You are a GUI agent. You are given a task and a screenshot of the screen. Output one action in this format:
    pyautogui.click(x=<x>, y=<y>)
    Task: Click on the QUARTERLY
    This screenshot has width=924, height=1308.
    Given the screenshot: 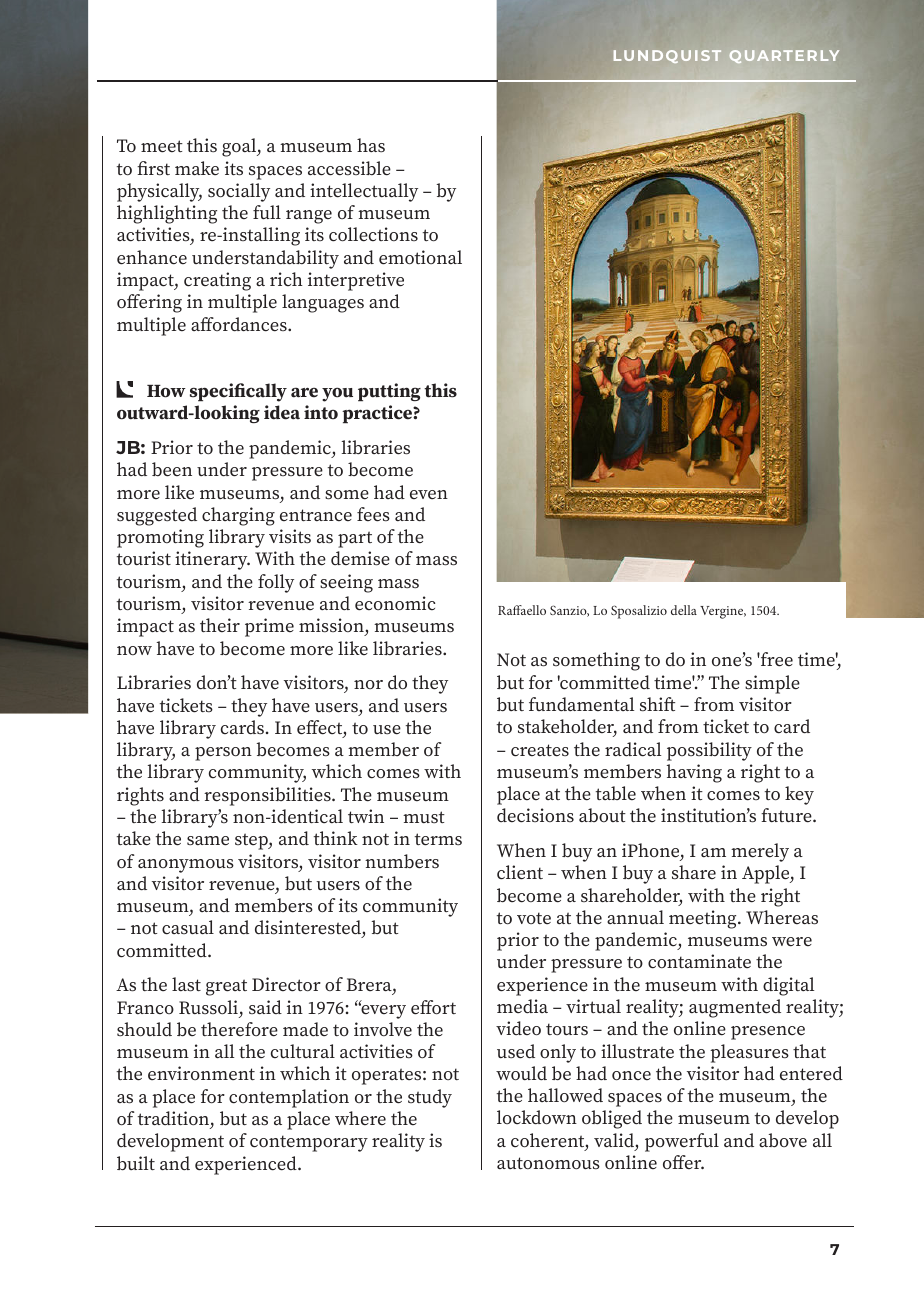 What is the action you would take?
    pyautogui.click(x=784, y=56)
